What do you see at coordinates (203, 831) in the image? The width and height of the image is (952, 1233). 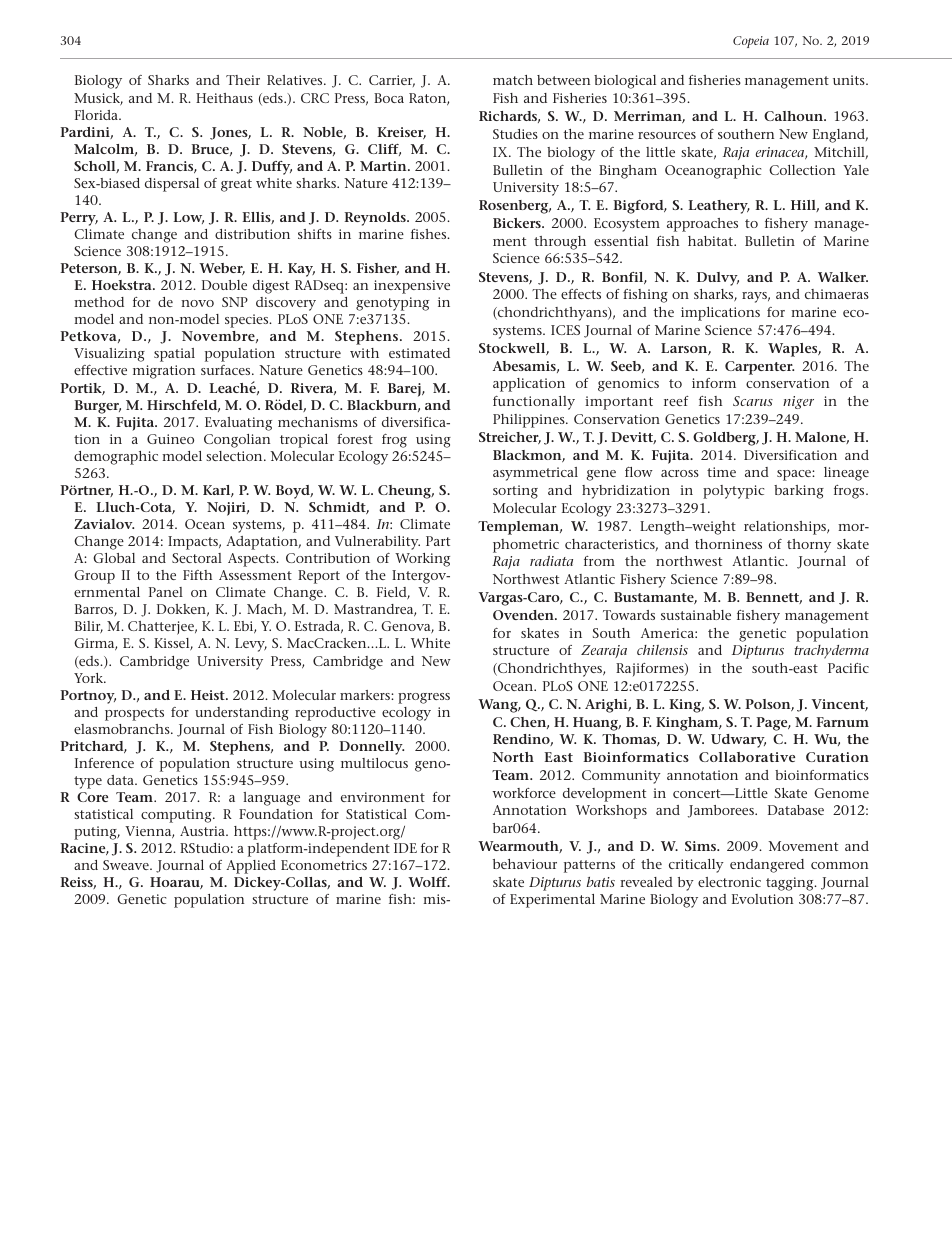 I see `Austria` at bounding box center [203, 831].
